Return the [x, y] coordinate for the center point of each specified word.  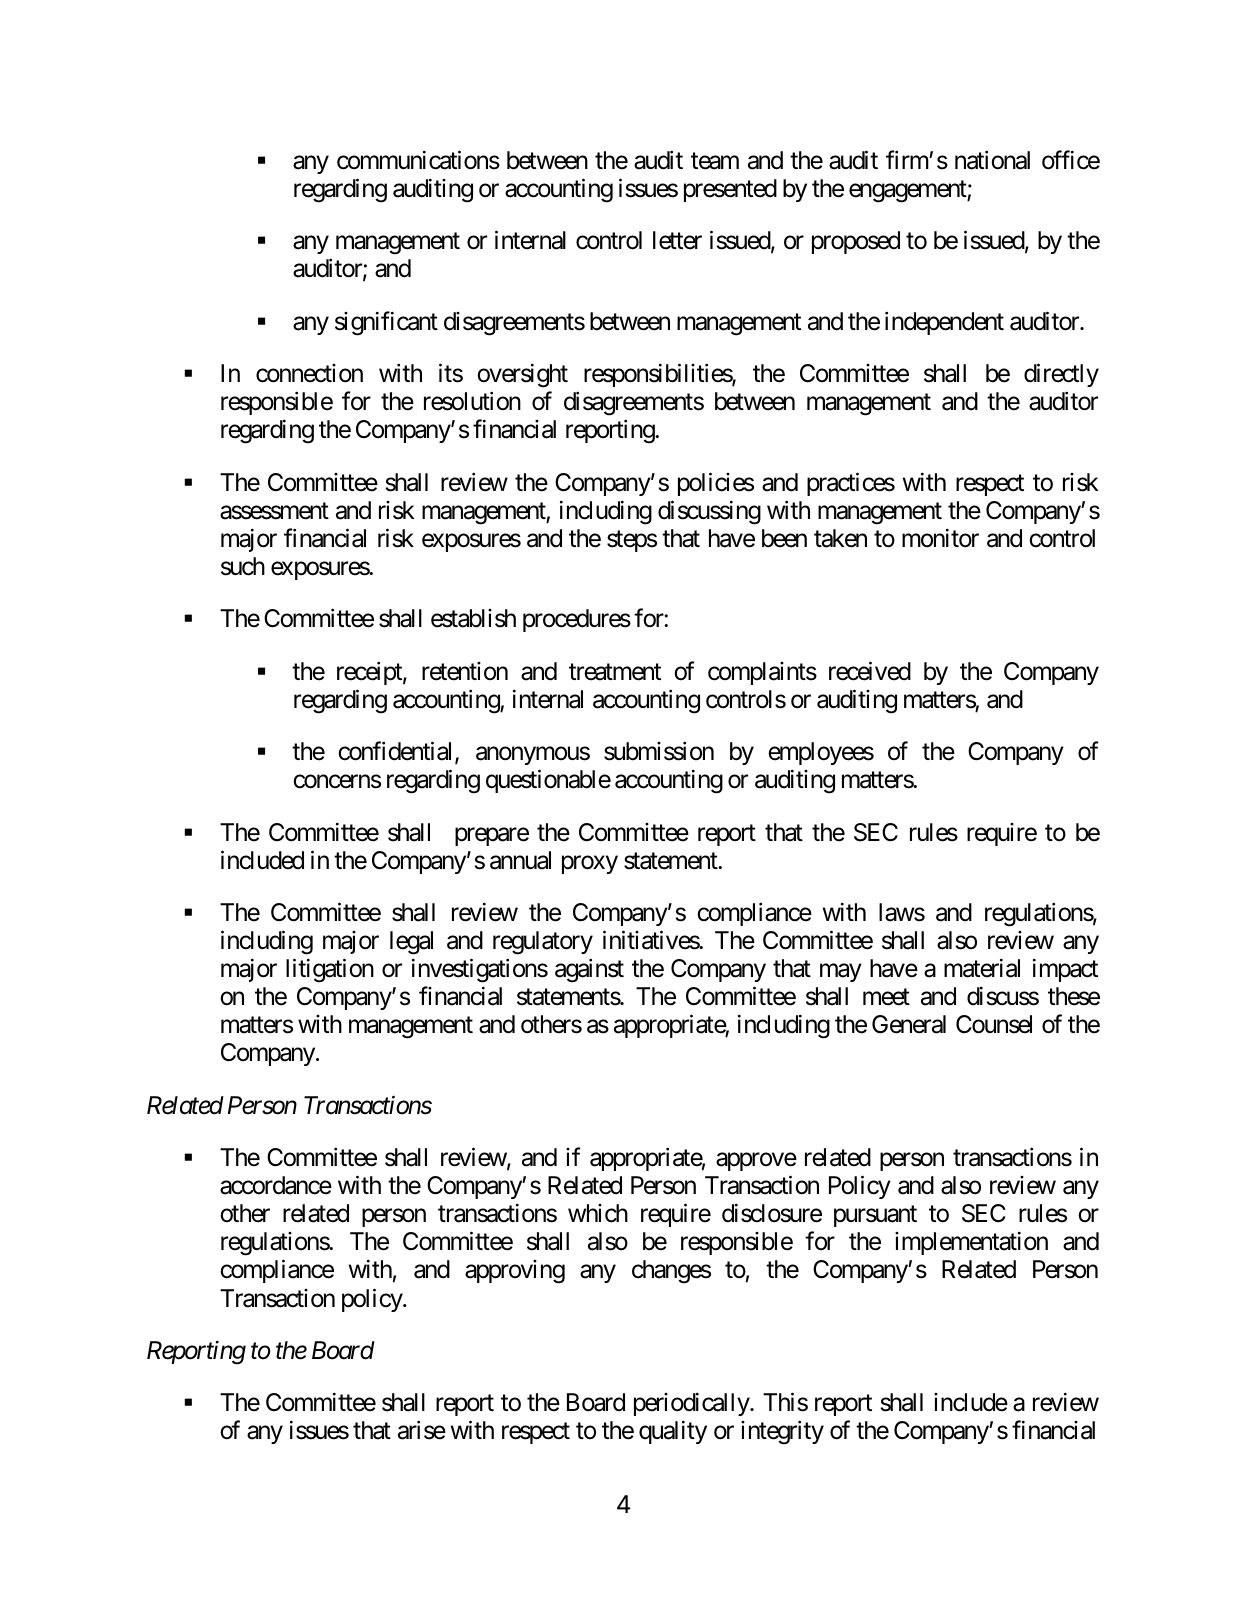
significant [386, 323]
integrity [782, 1433]
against [589, 971]
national [992, 160]
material [982, 968]
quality [673, 1432]
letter [677, 240]
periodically [692, 1404]
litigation [330, 971]
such [243, 566]
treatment [615, 672]
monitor [940, 538]
